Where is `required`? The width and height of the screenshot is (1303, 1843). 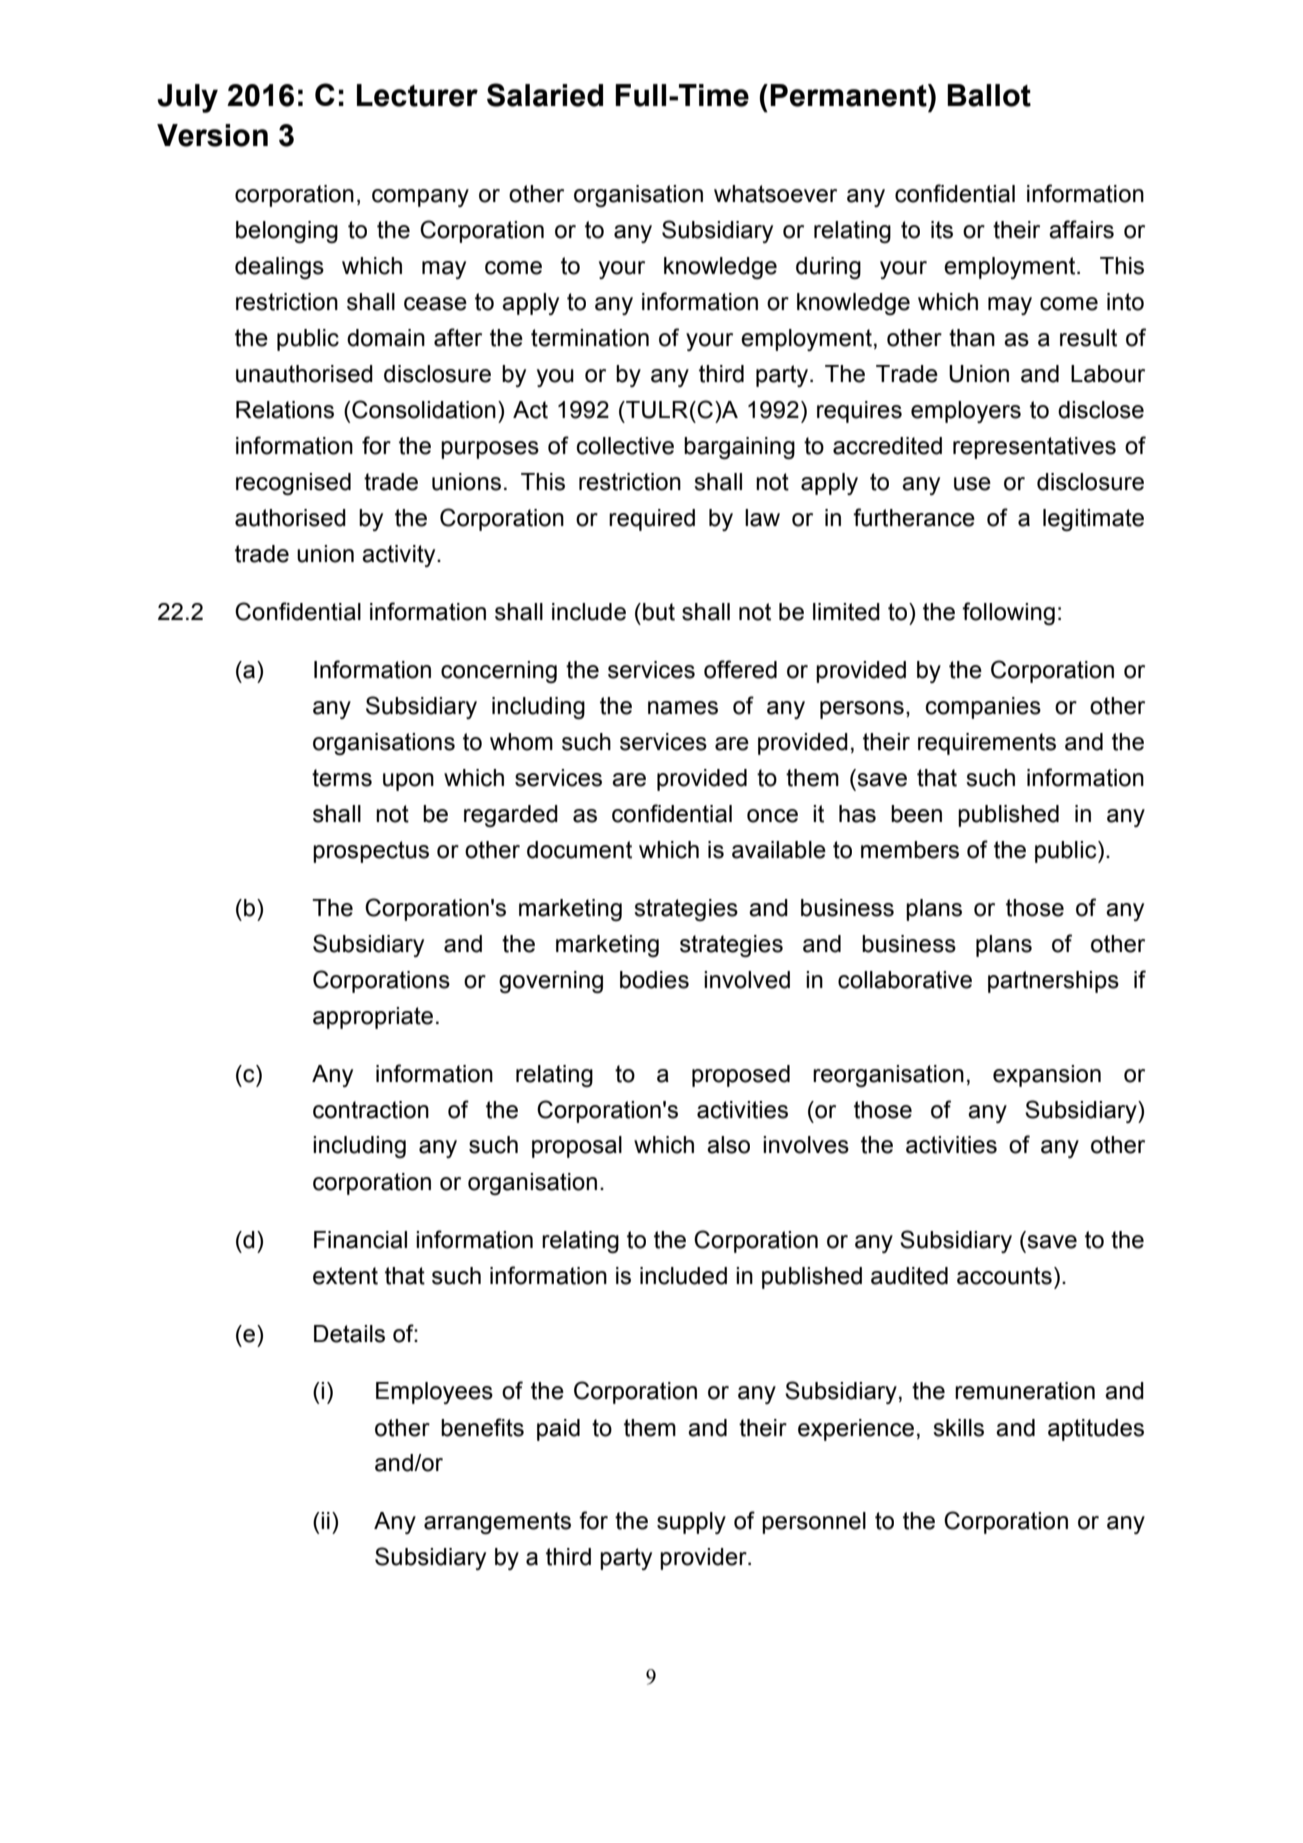
required is located at coordinates (652, 520).
